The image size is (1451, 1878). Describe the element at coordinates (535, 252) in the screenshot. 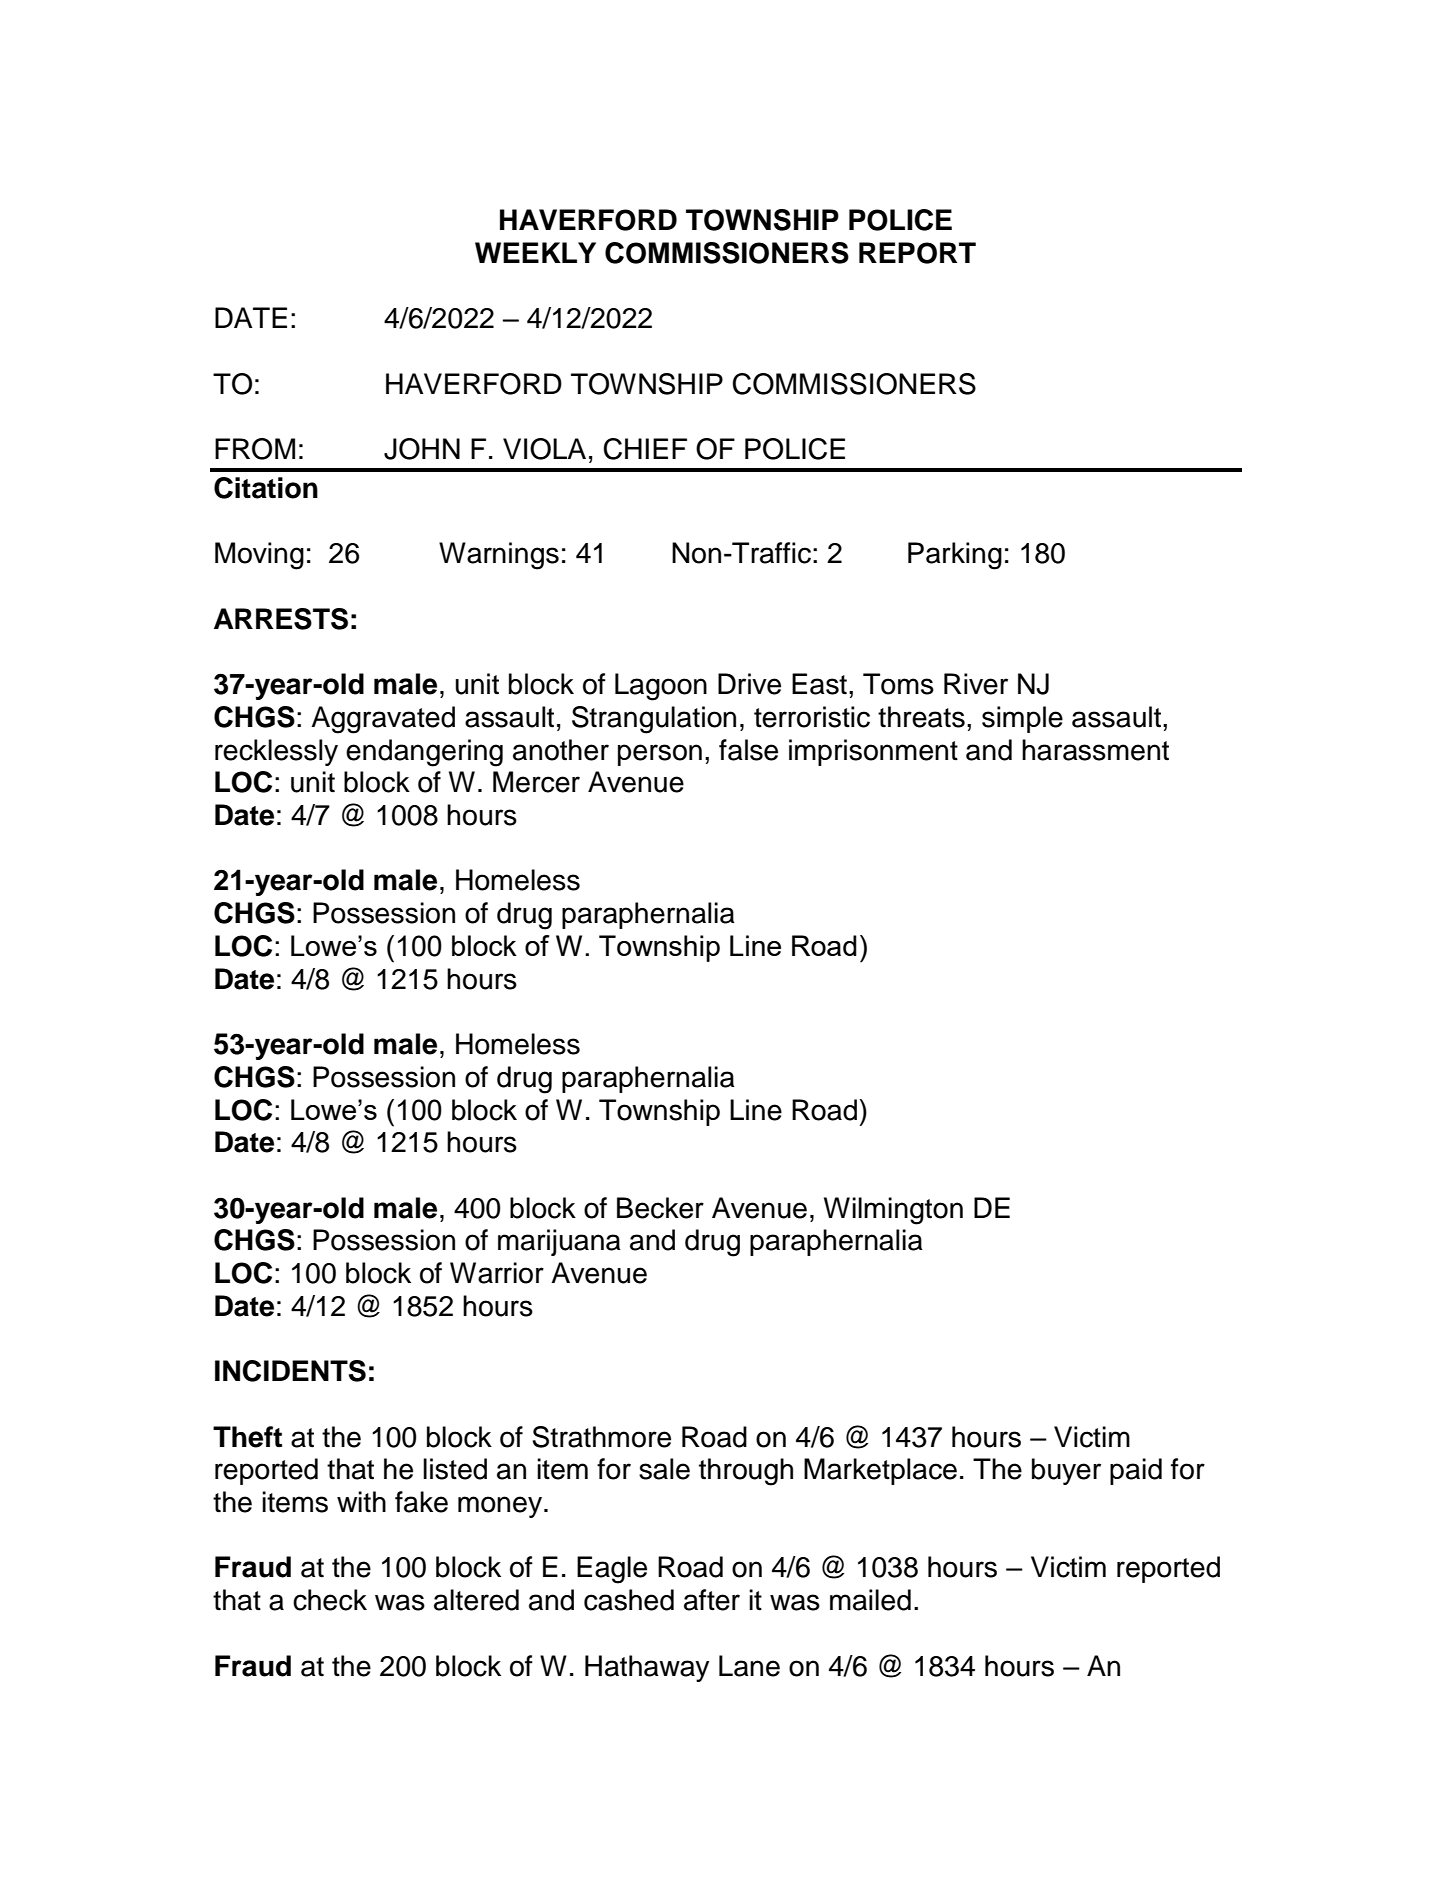

I see `WEEKLY` at that location.
